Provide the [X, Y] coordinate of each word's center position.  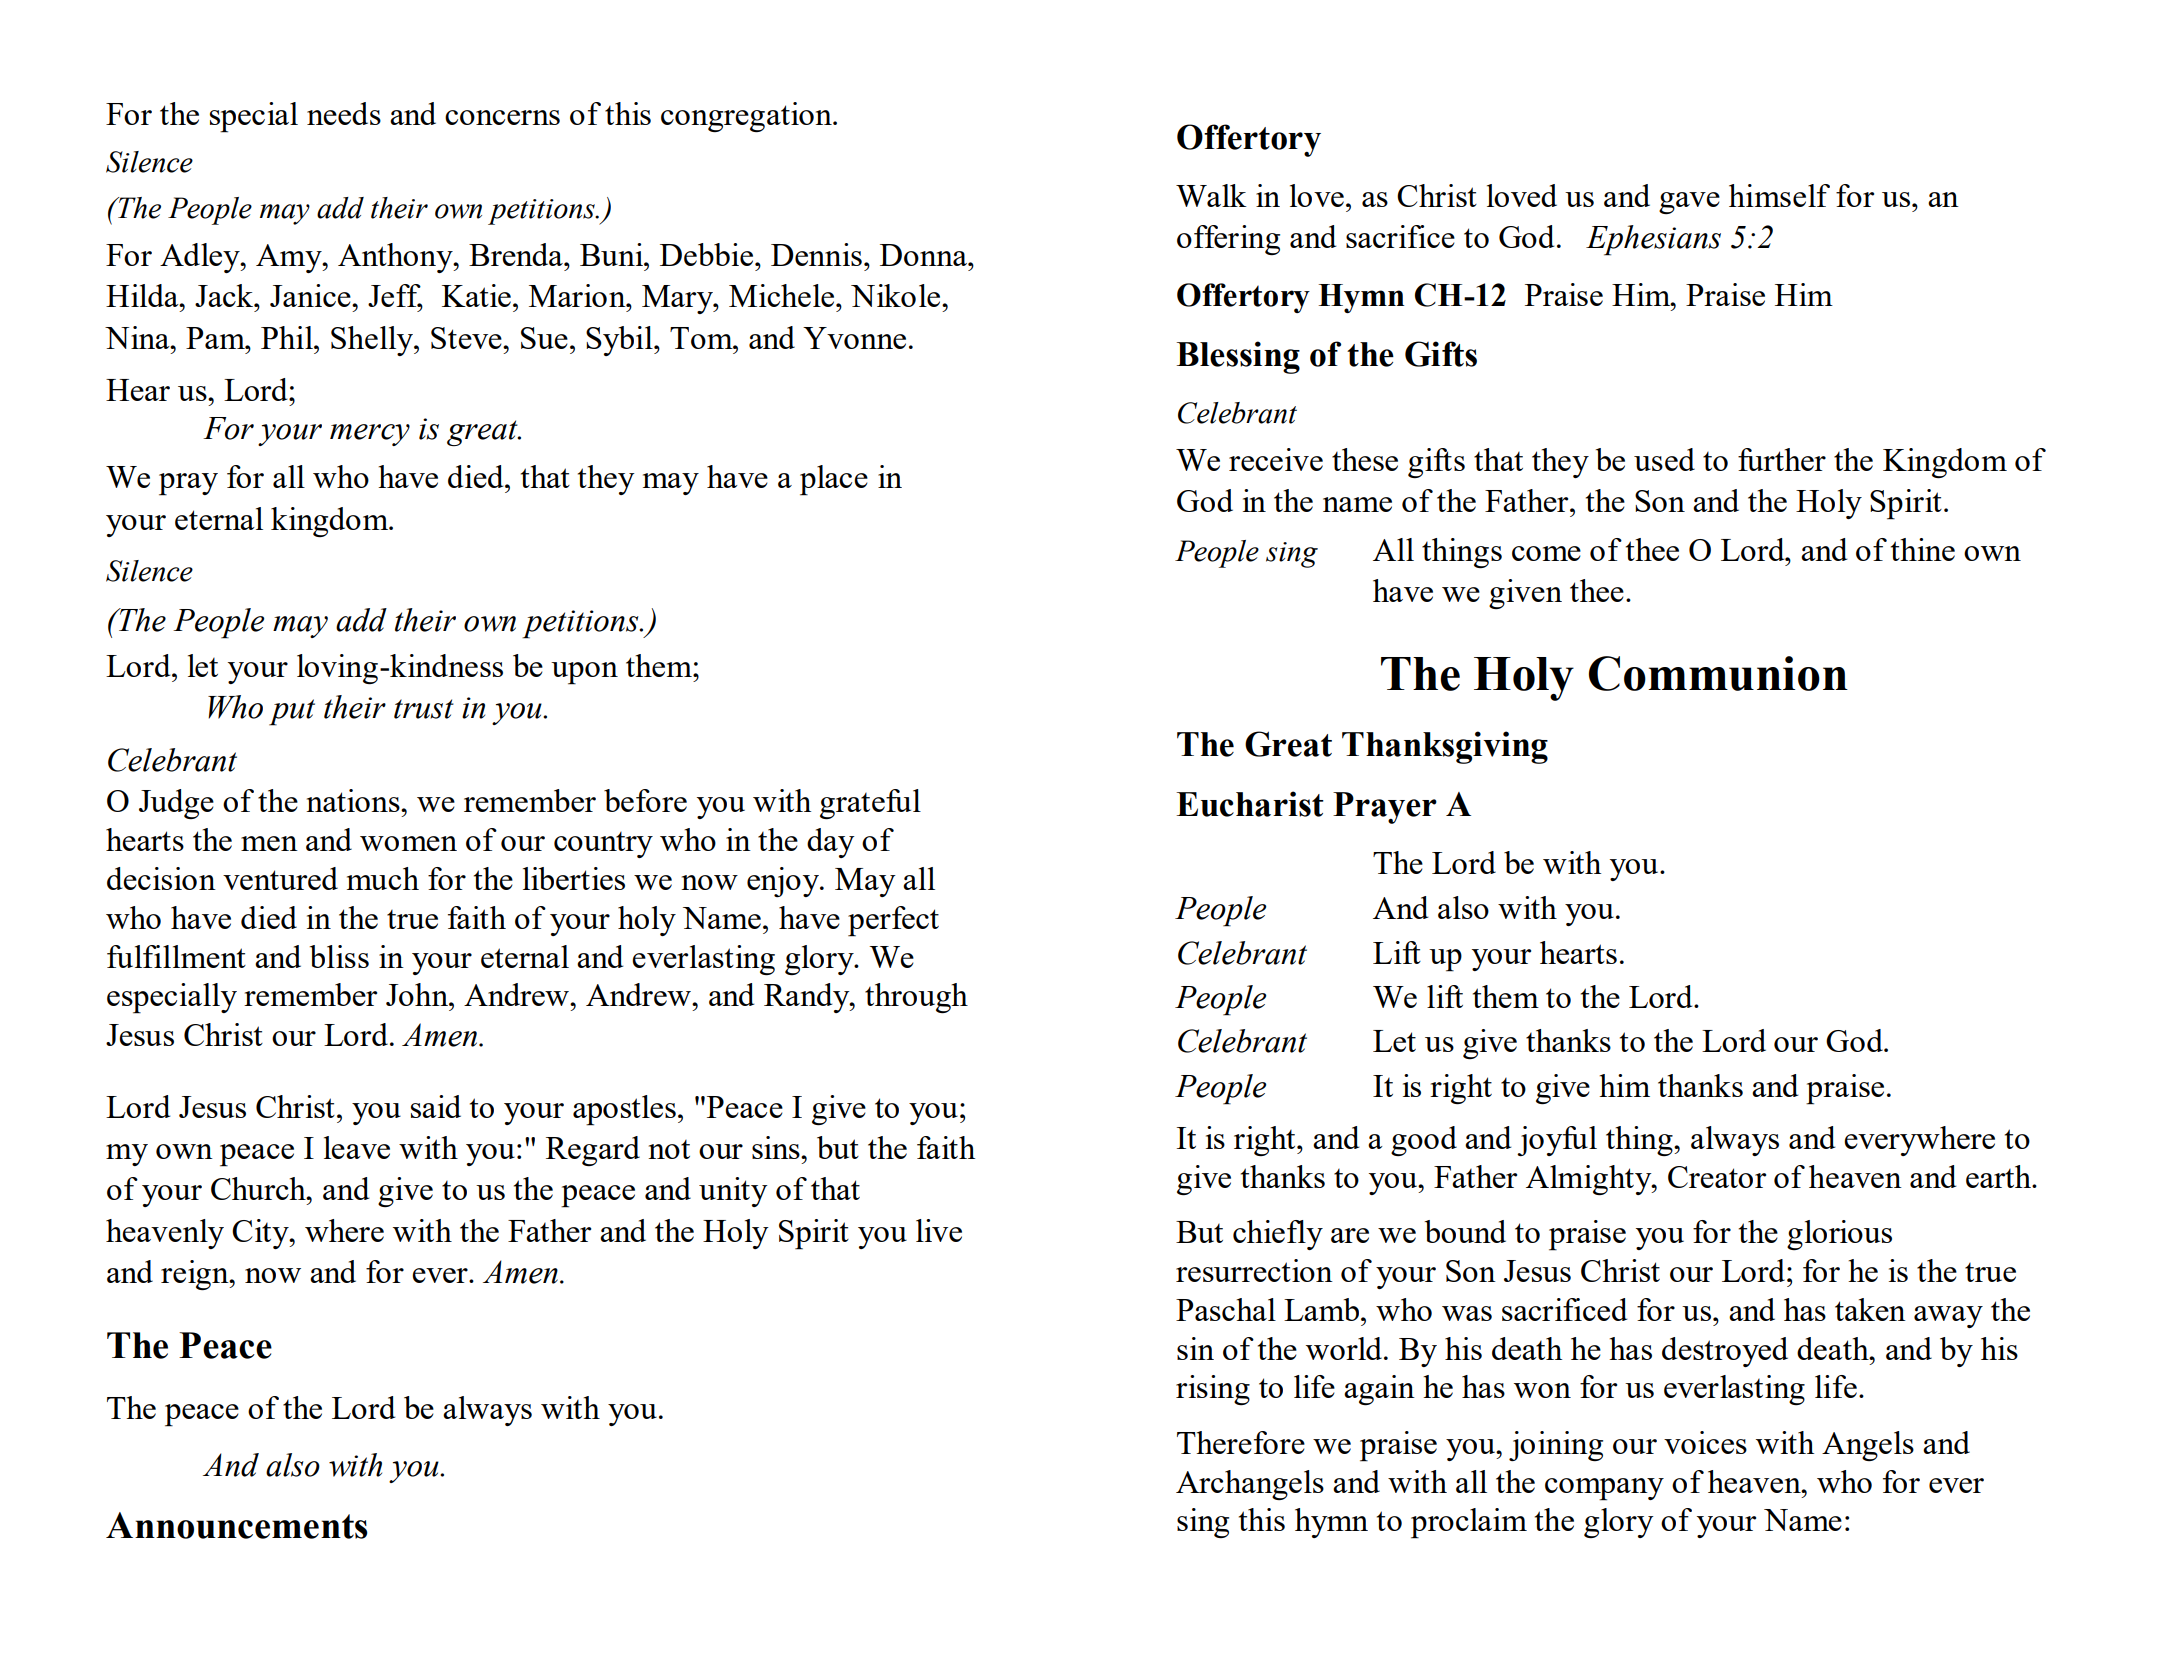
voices [1705, 1442]
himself [1779, 195]
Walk [1211, 195]
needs [344, 113]
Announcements [237, 1525]
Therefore [1241, 1442]
